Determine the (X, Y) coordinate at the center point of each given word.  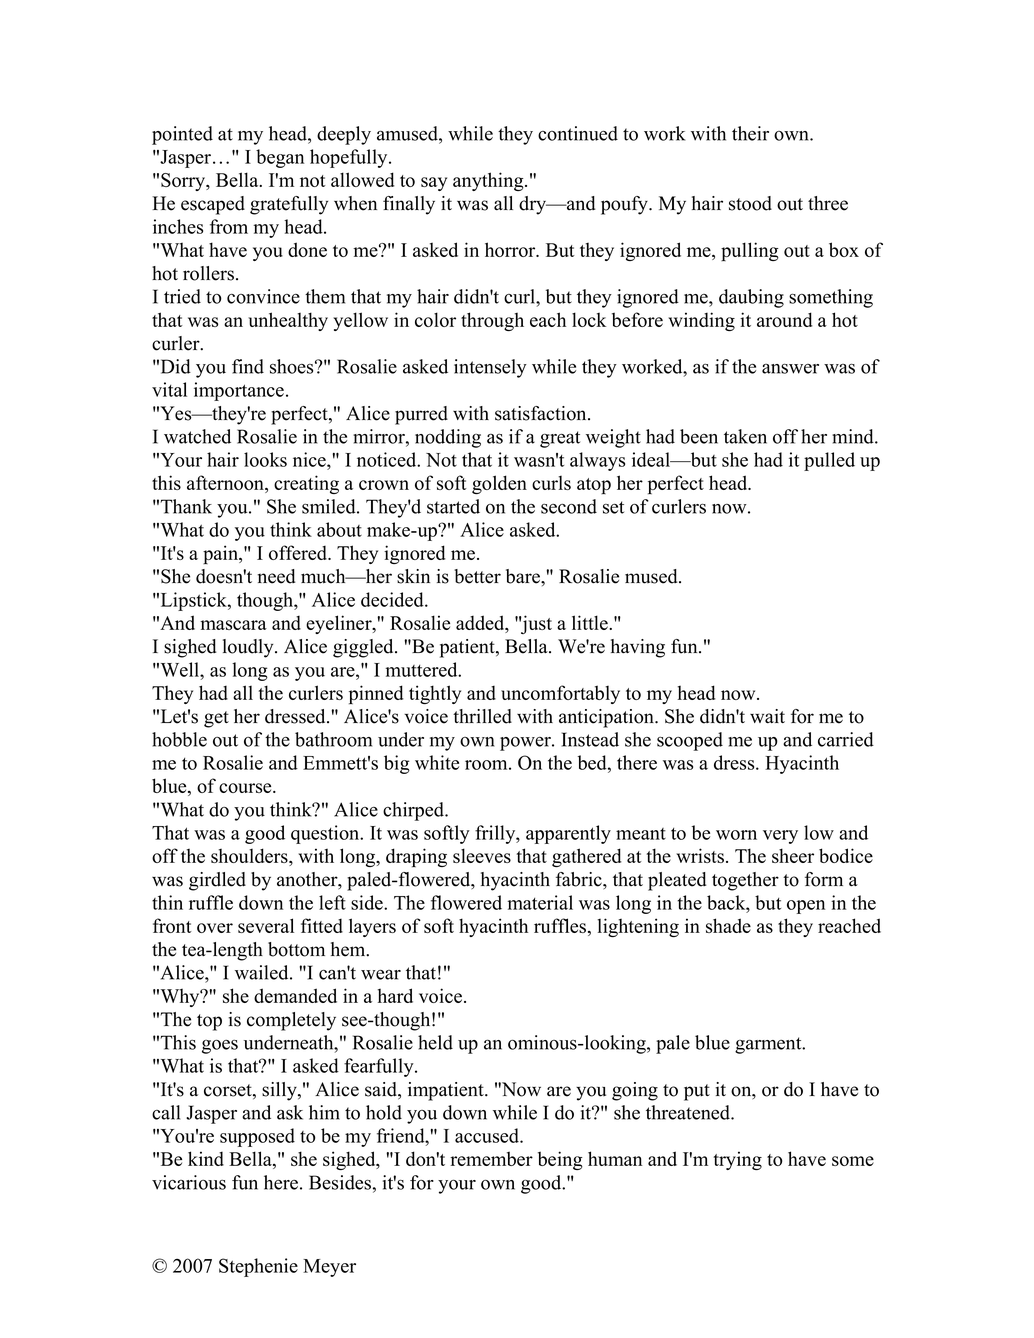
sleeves (482, 855)
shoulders (250, 857)
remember (491, 1158)
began (280, 158)
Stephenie (258, 1267)
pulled (829, 461)
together (745, 881)
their (750, 133)
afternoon (226, 484)
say (434, 184)
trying (737, 1160)
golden (499, 484)
